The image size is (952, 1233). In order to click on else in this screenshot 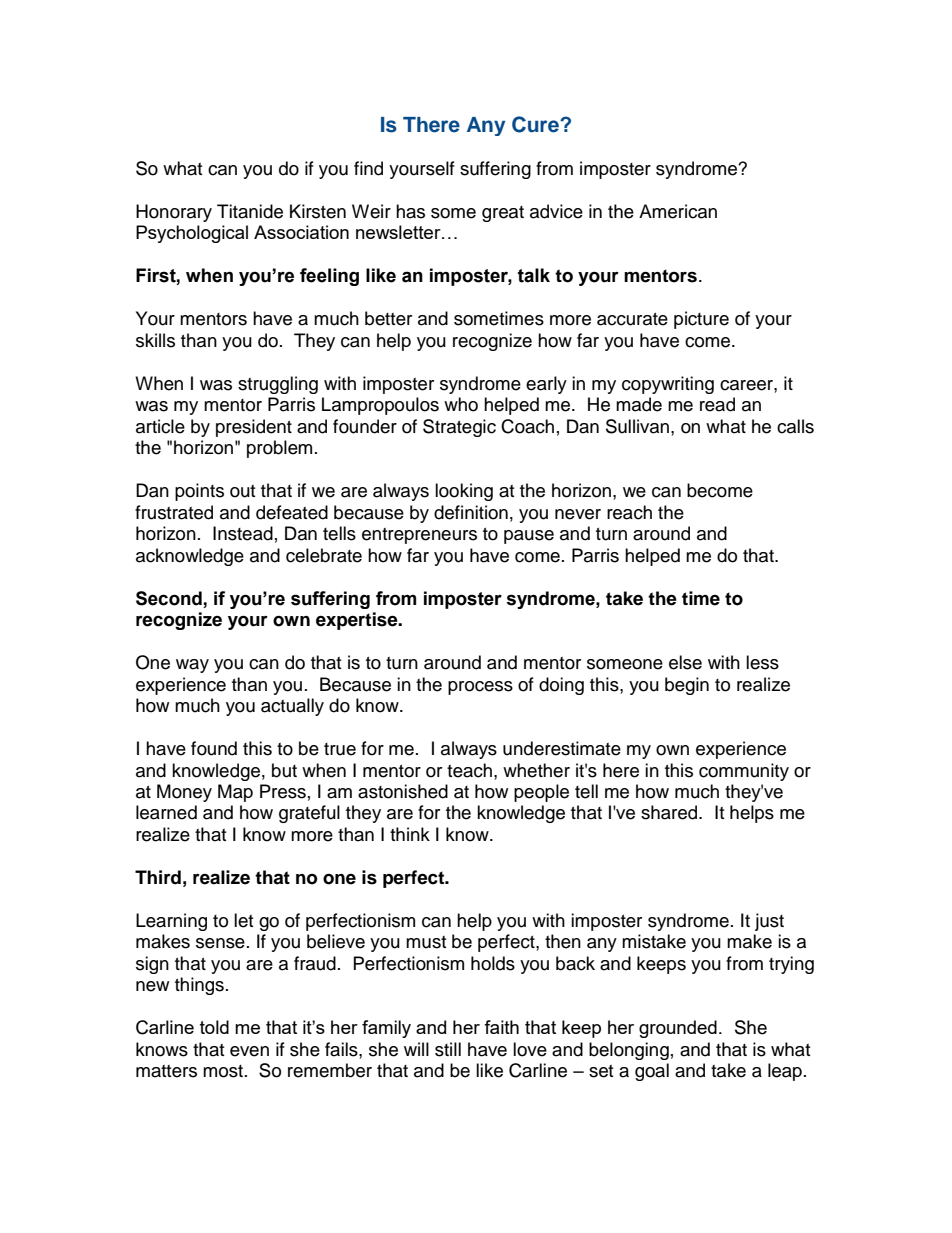, I will do `click(685, 662)`.
